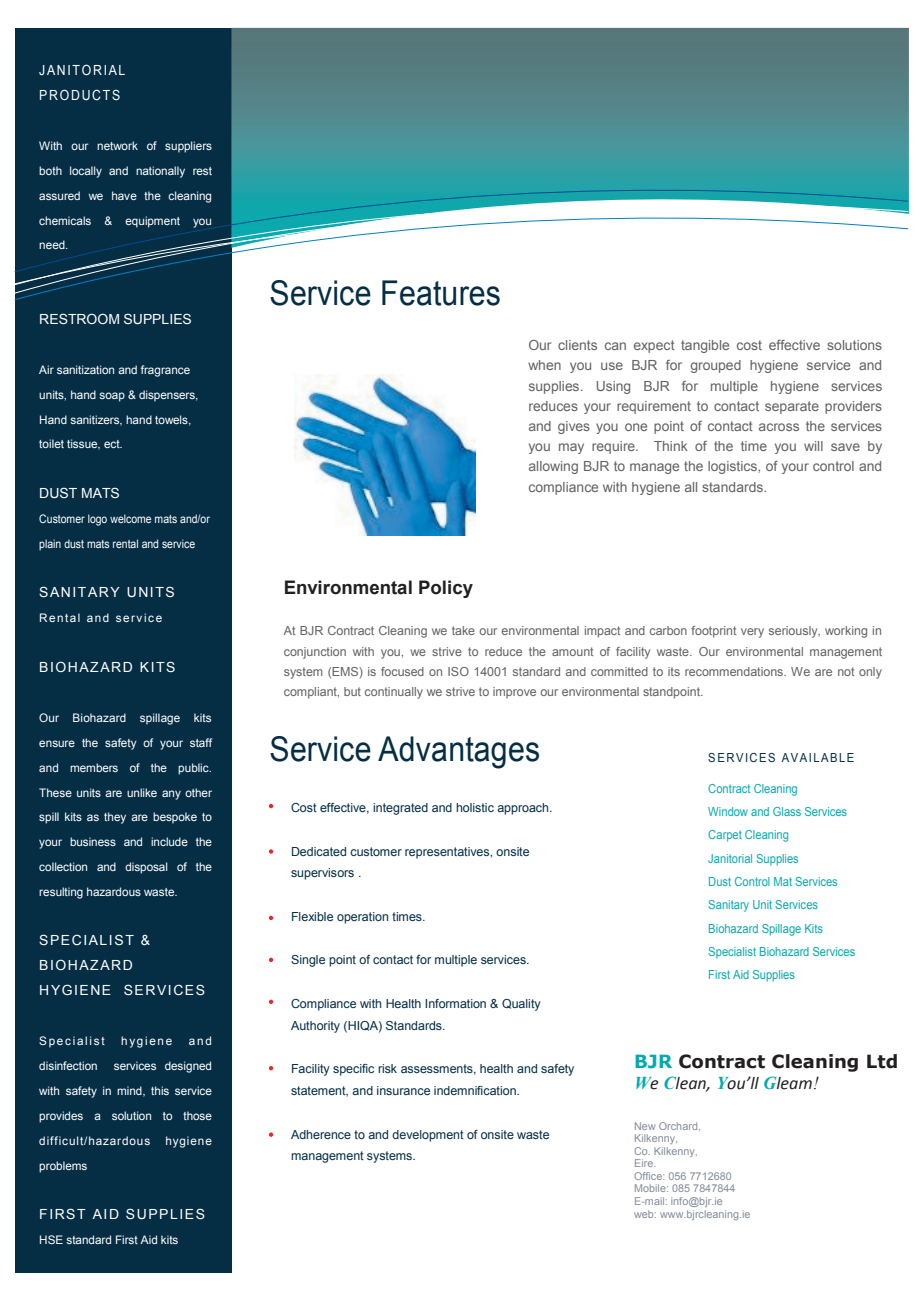  What do you see at coordinates (514, 693) in the image?
I see `improve` at bounding box center [514, 693].
